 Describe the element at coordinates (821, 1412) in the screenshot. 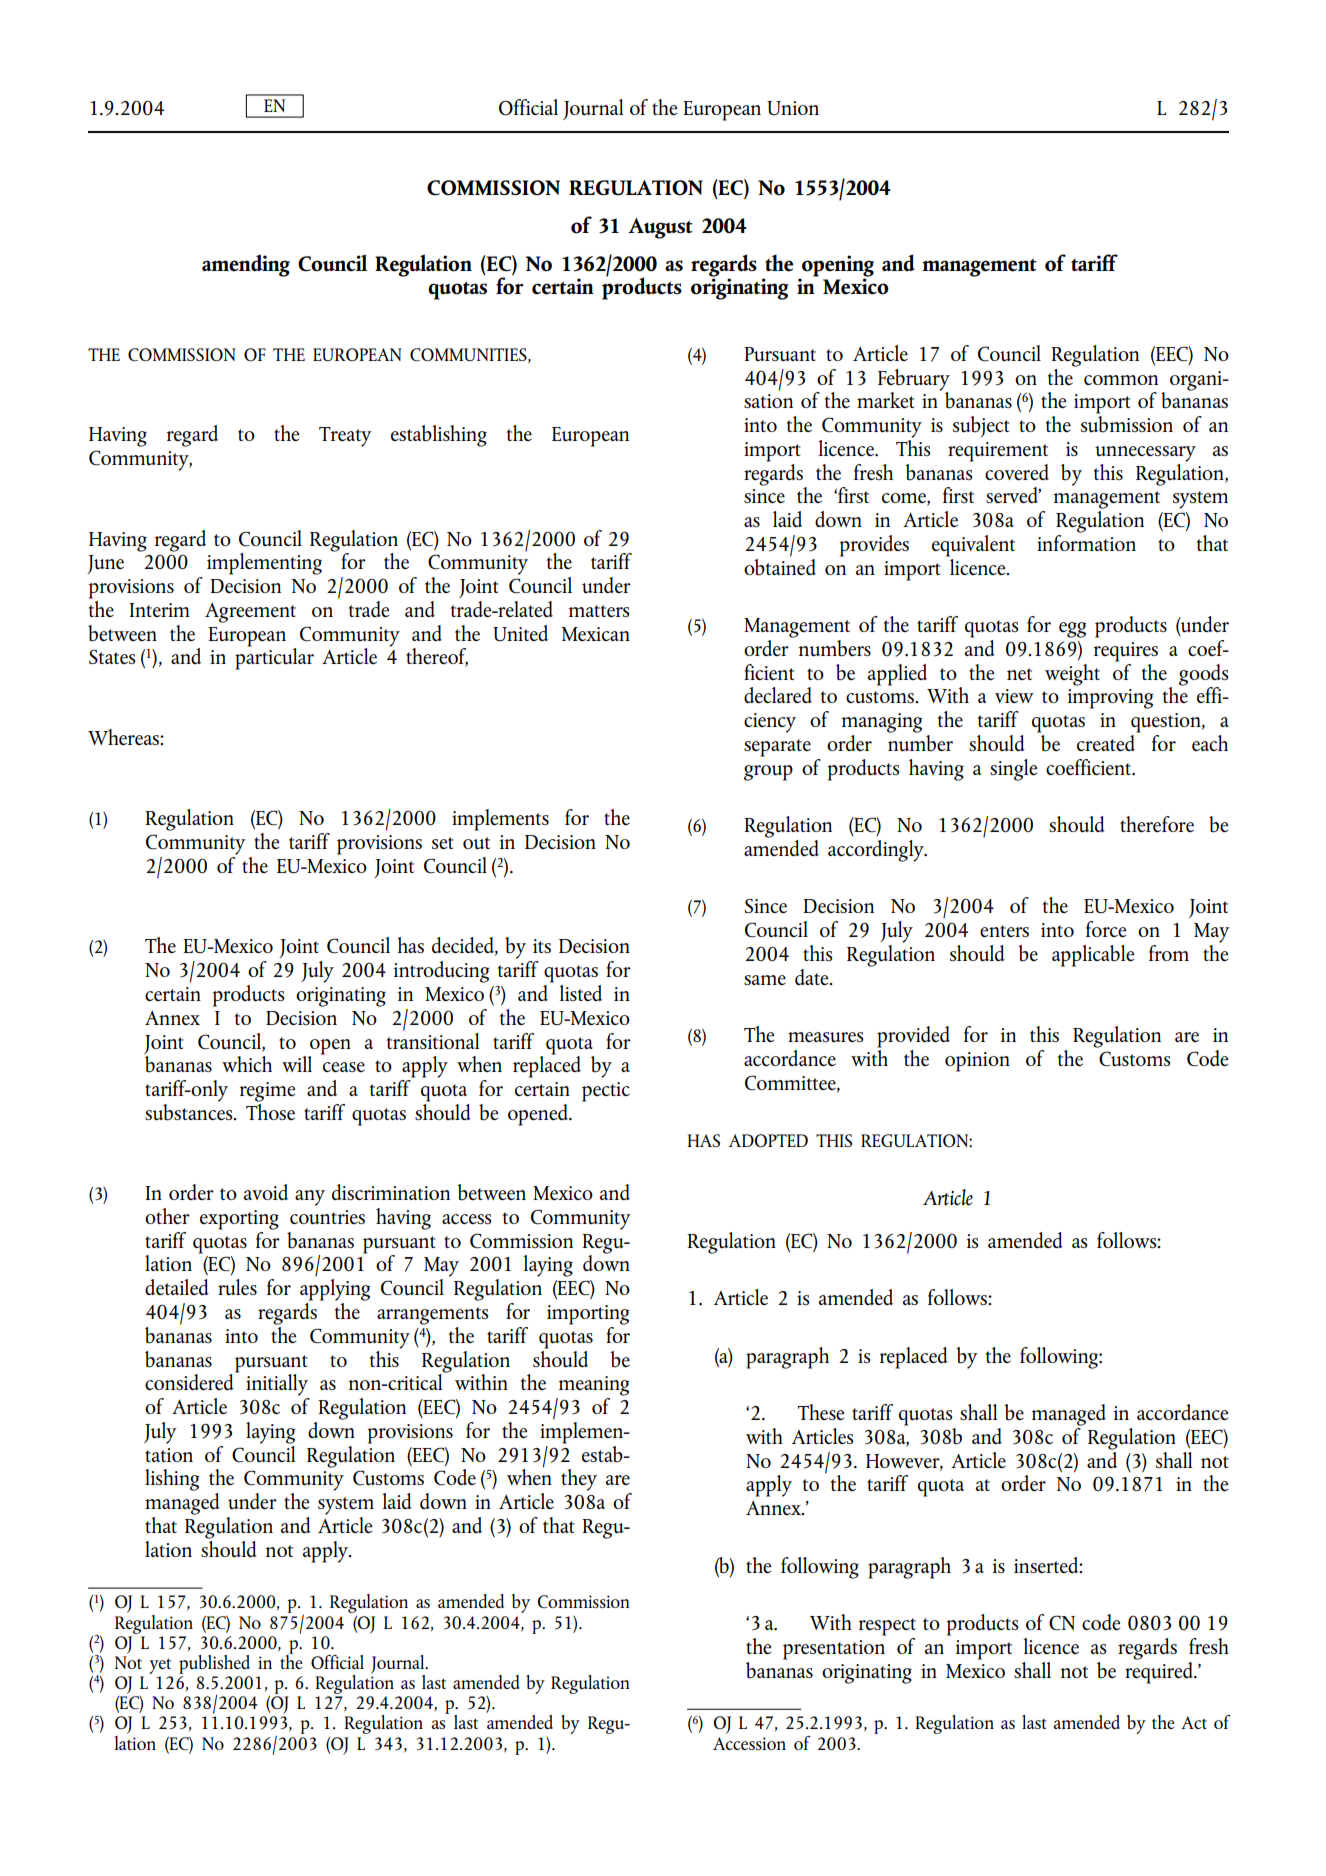

I see `These` at that location.
